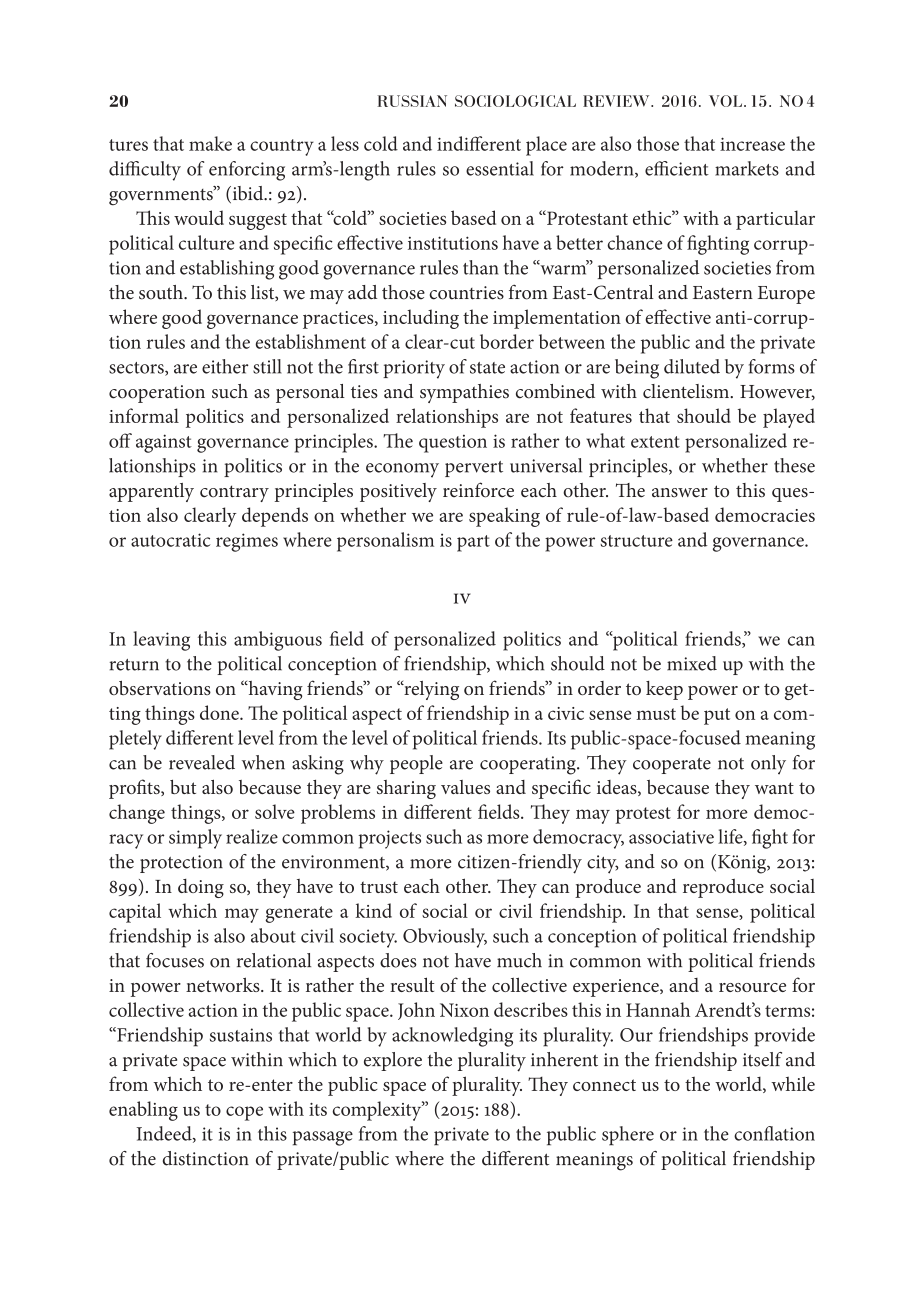 This page has width=924, height=1305. I want to click on RUSSIAN, so click(412, 101).
